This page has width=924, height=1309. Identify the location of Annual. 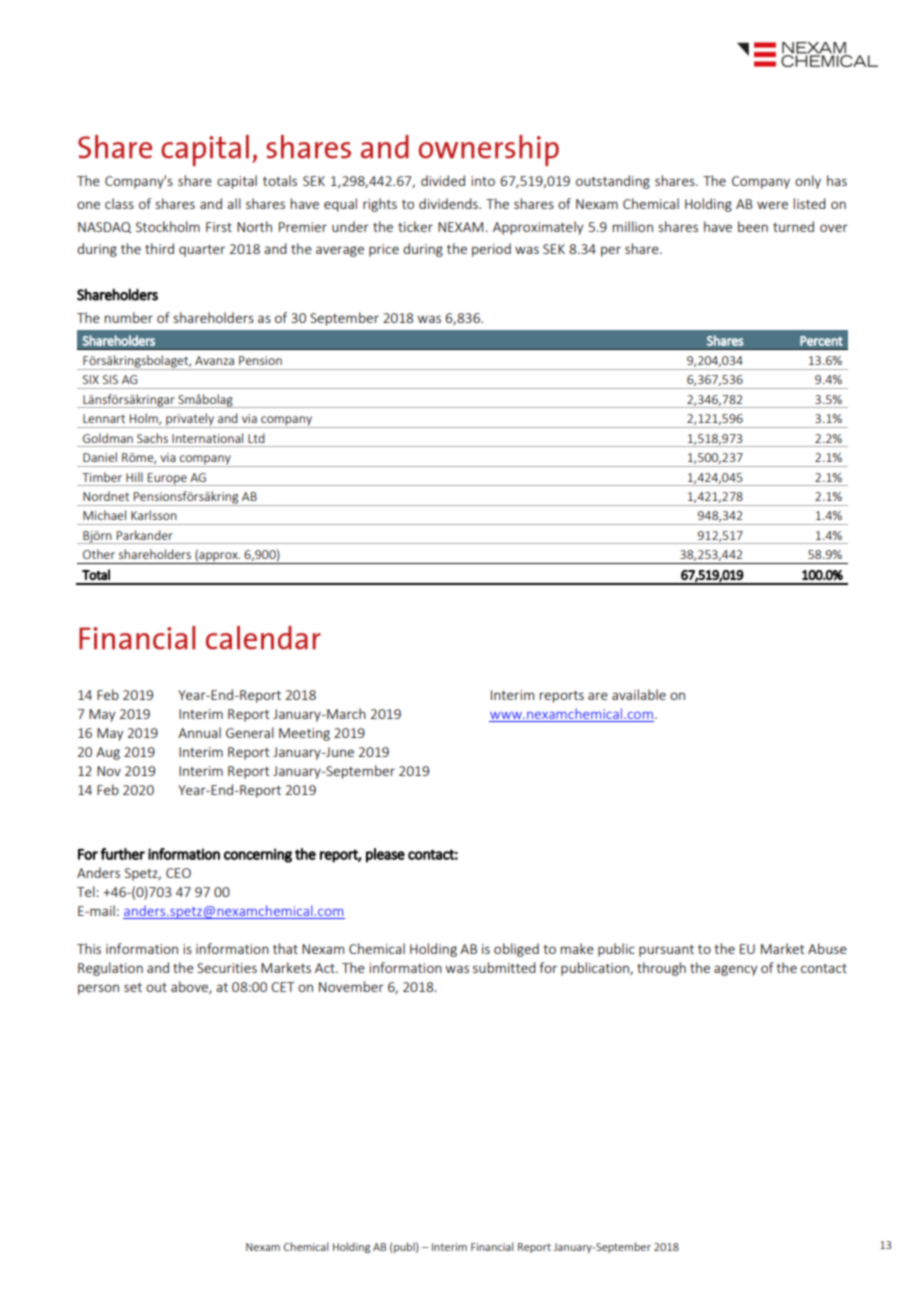
(199, 732).
